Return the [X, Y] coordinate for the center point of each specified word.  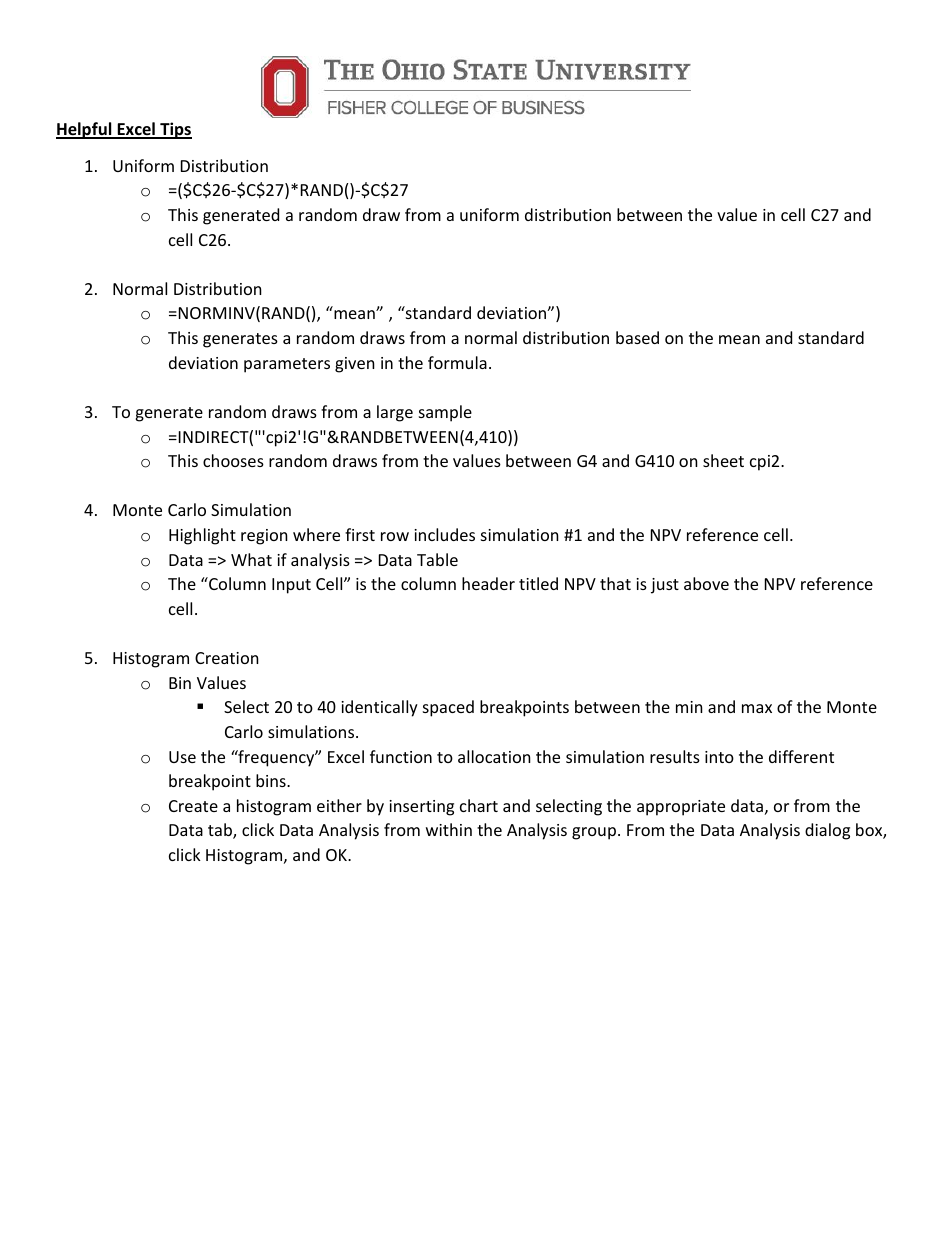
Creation [227, 658]
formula [457, 362]
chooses [233, 460]
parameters [287, 365]
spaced [448, 708]
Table [437, 559]
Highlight [202, 536]
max [757, 708]
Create [193, 806]
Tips [175, 130]
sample [445, 413]
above [706, 583]
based [637, 337]
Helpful [85, 130]
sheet [723, 460]
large [395, 413]
